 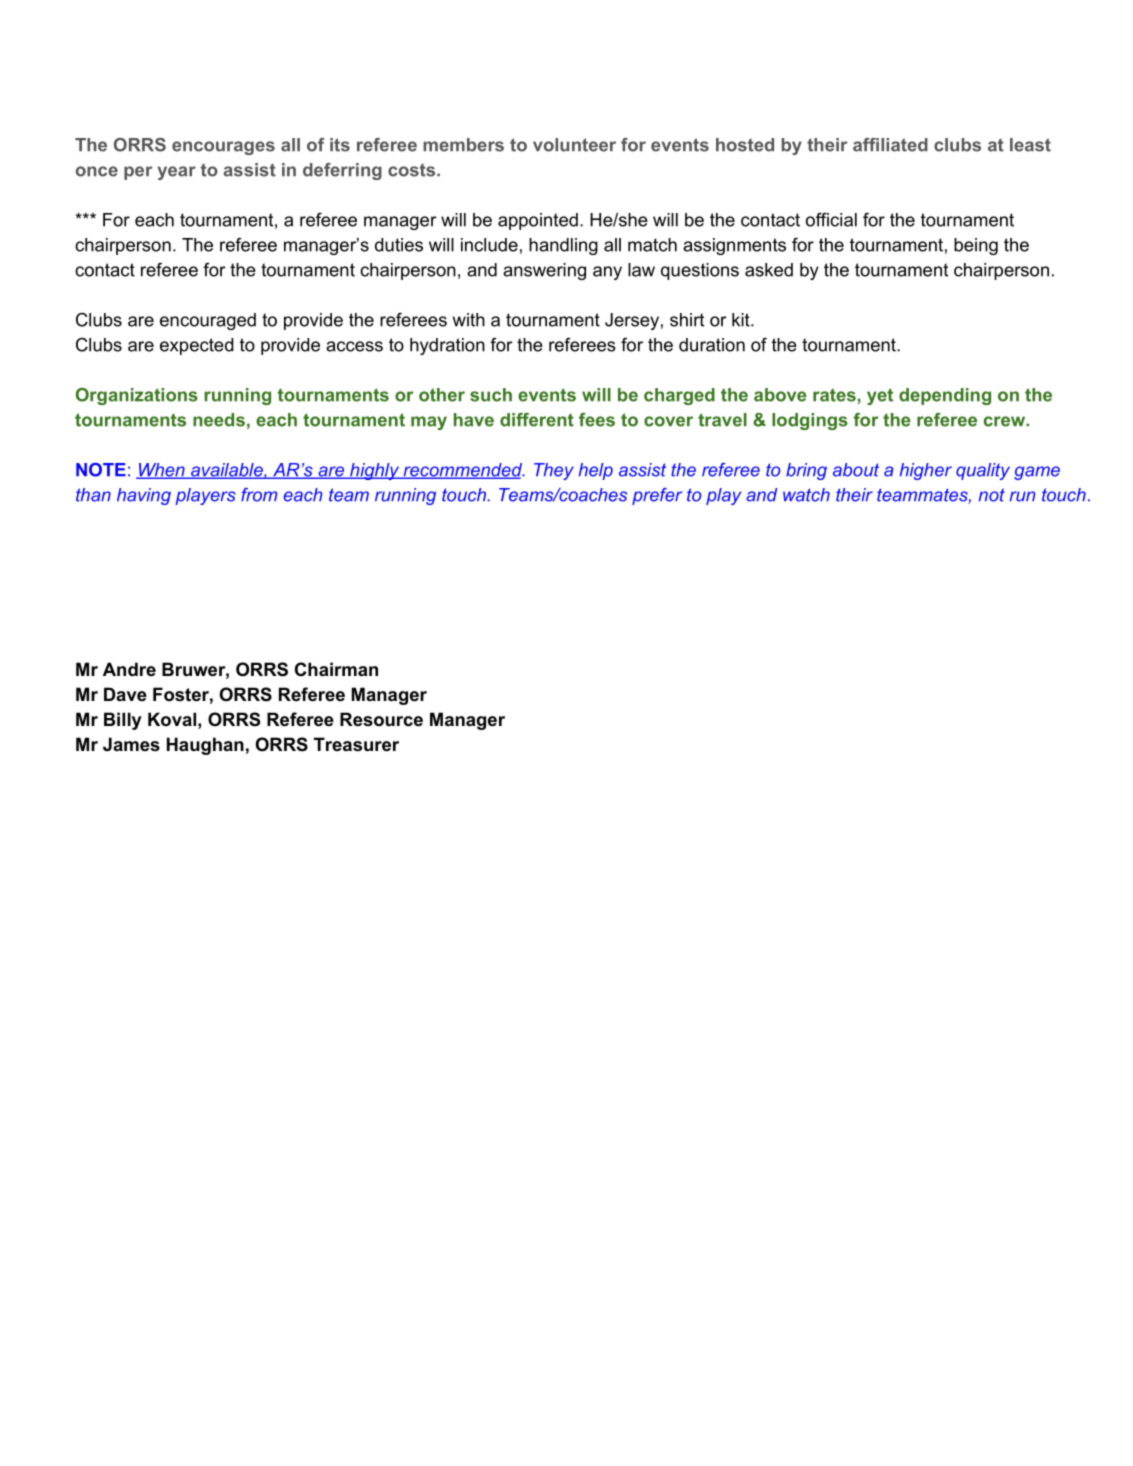 I want to click on year, so click(x=176, y=173).
